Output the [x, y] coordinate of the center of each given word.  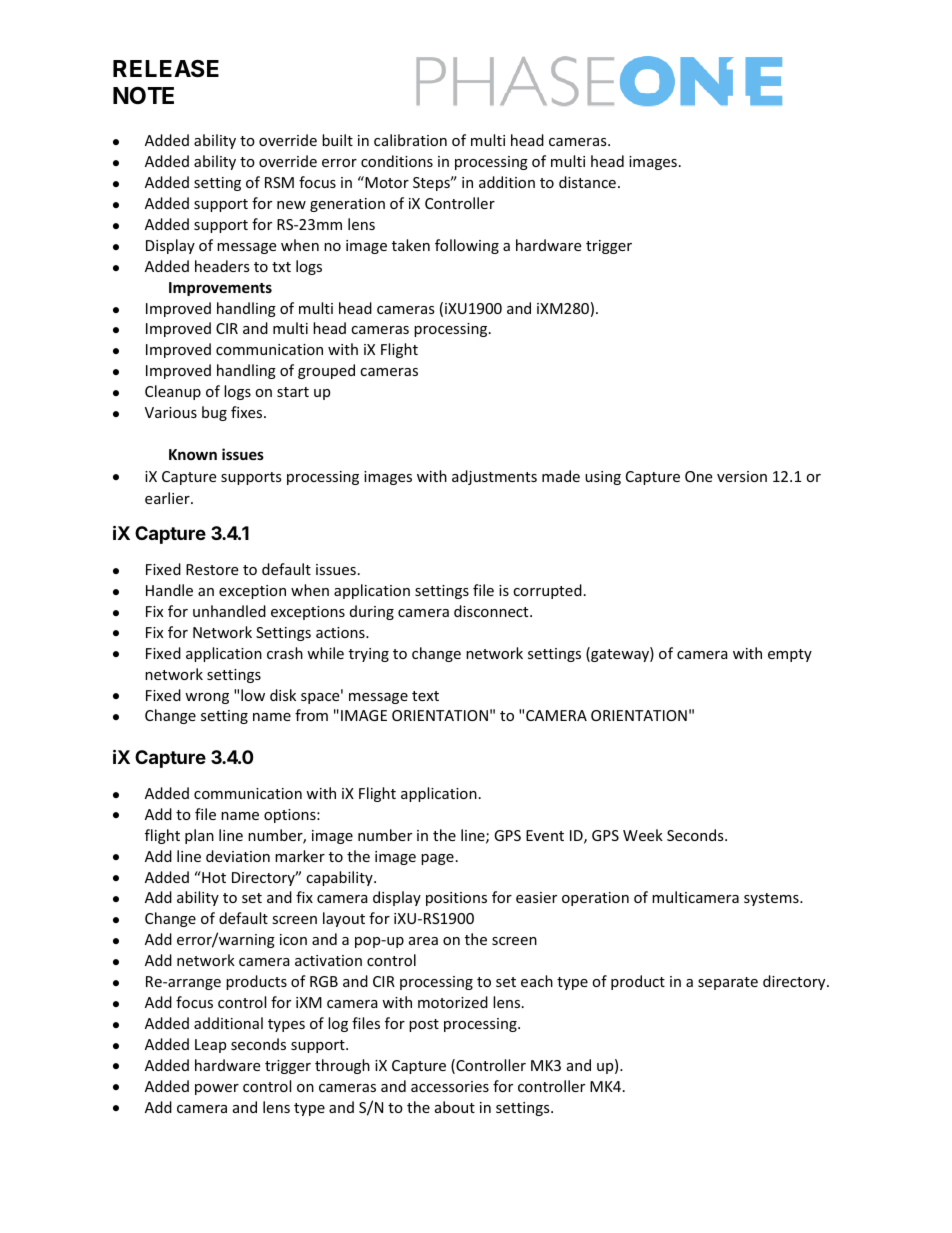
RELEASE [166, 69]
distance [587, 182]
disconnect [492, 611]
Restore [212, 569]
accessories [450, 1086]
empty [790, 655]
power [217, 1089]
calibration [410, 140]
